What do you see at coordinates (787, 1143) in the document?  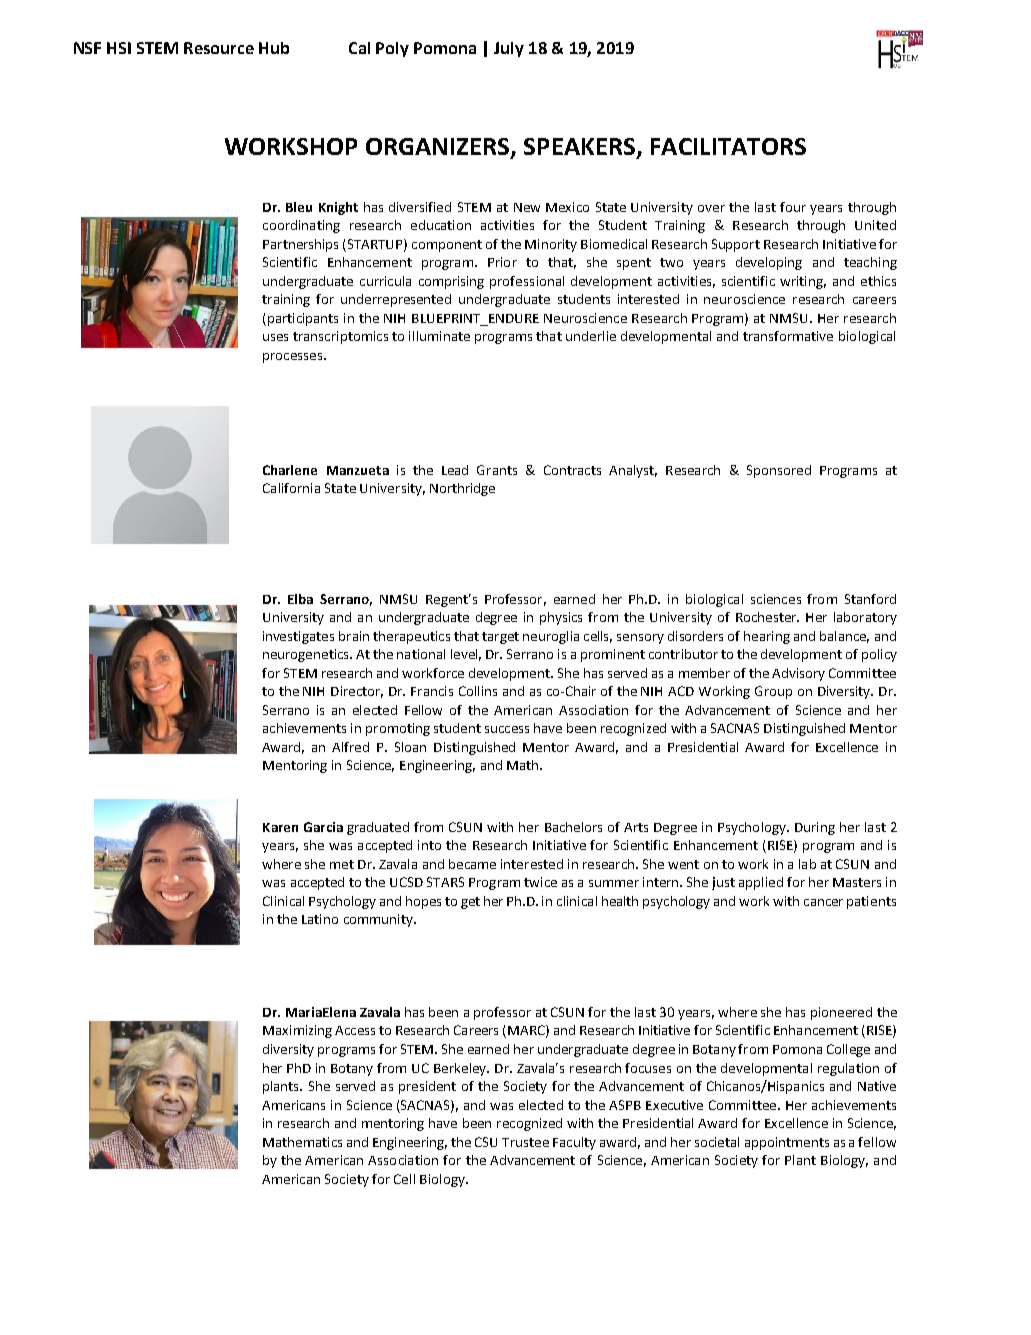 I see `appointments` at bounding box center [787, 1143].
